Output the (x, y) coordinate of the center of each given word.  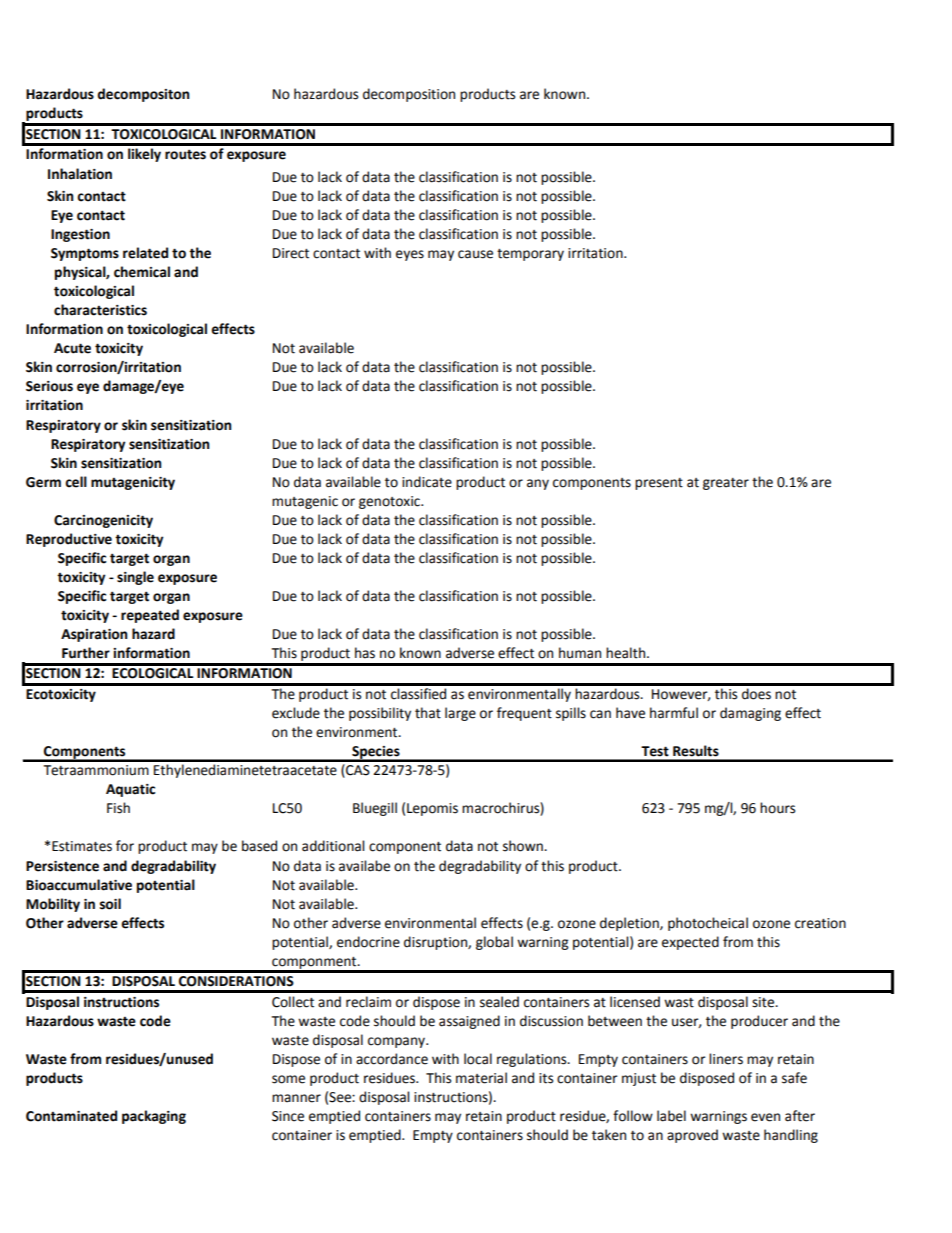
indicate (427, 482)
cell (76, 482)
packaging (154, 1117)
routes (185, 154)
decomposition (409, 95)
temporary (530, 255)
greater (726, 484)
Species (376, 753)
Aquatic (130, 790)
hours (777, 808)
